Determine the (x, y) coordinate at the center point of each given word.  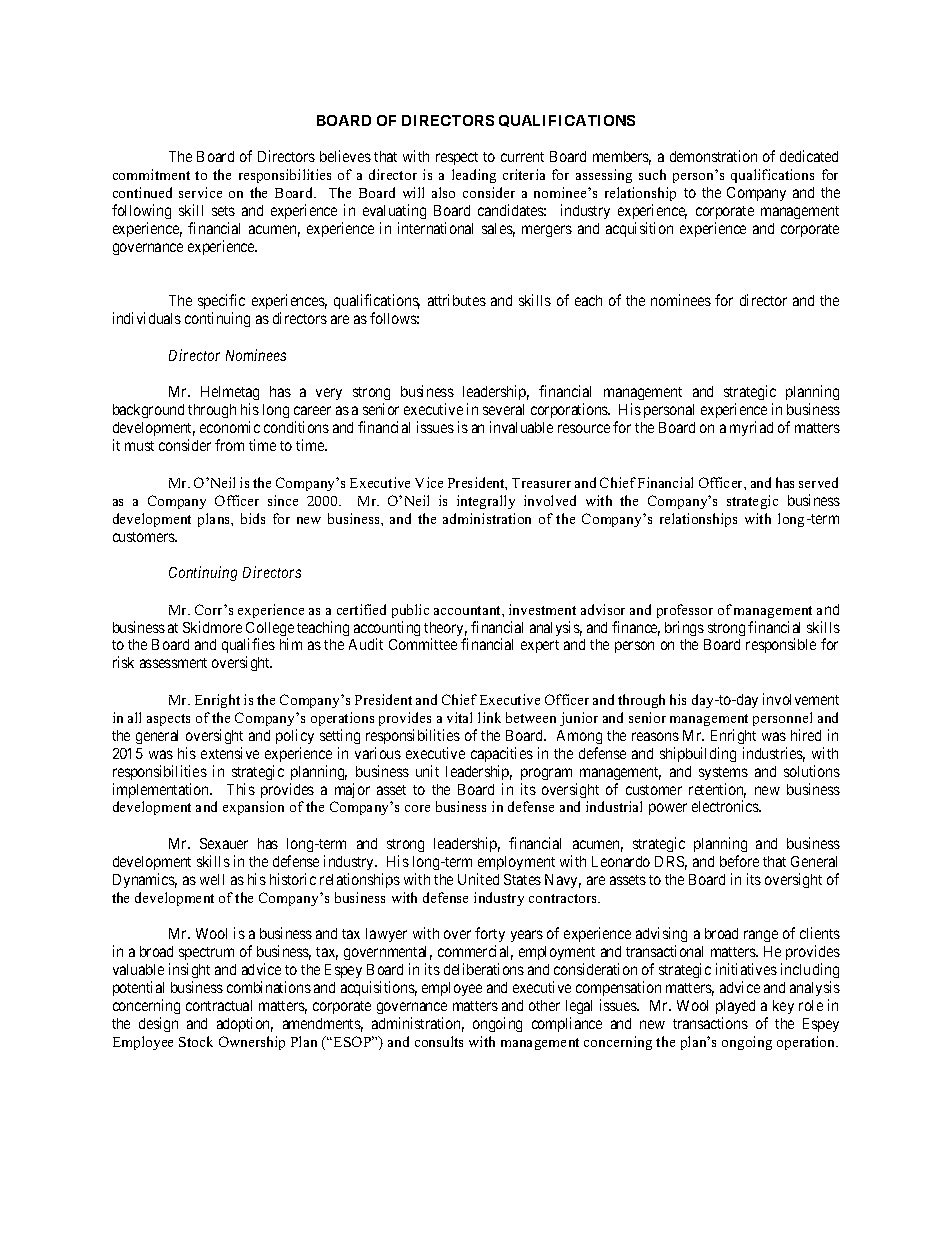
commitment (151, 174)
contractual (219, 1005)
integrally (486, 502)
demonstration (713, 156)
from (229, 445)
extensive (230, 753)
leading (474, 176)
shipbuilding (698, 754)
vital (459, 717)
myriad (751, 428)
